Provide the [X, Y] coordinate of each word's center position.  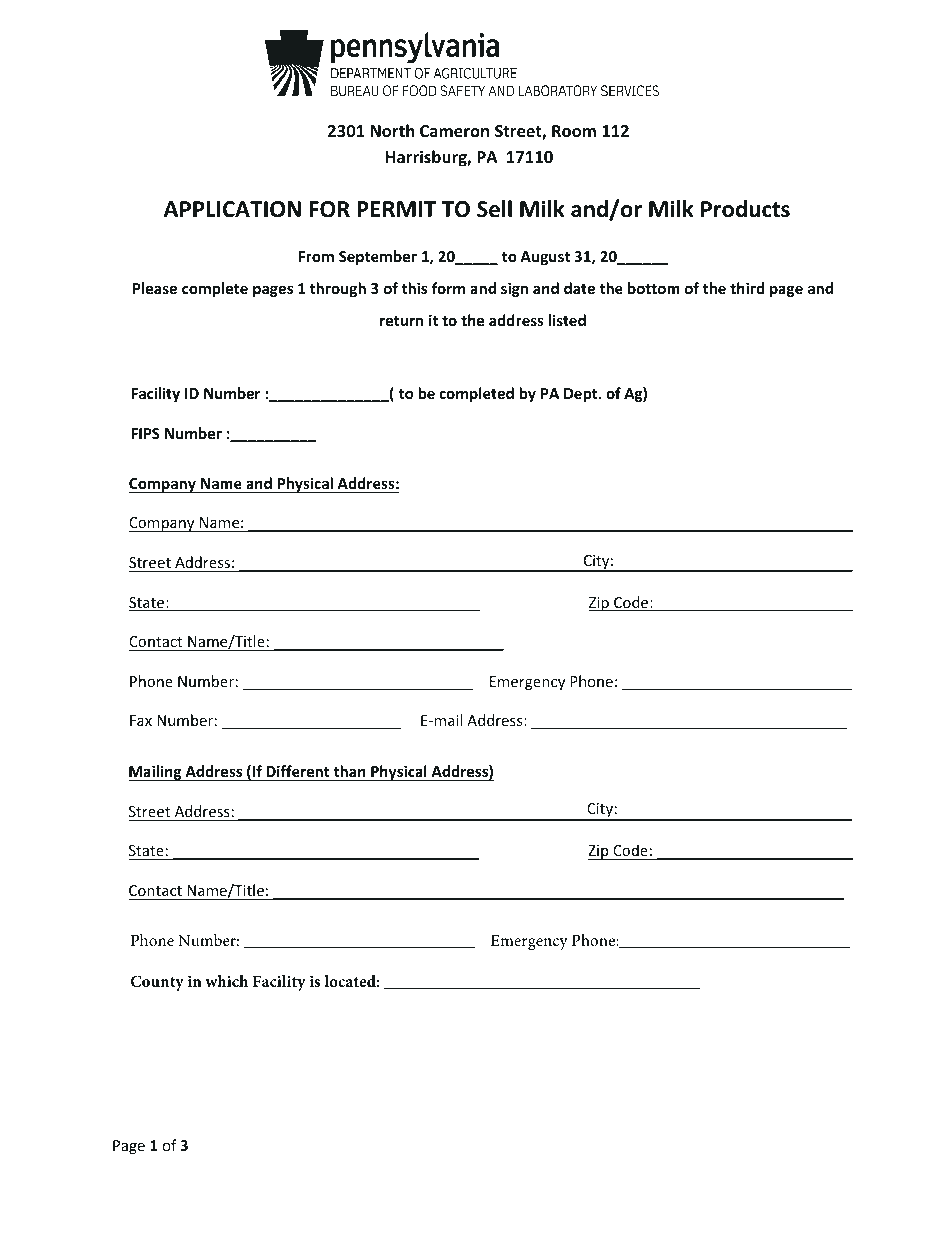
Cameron [454, 131]
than [350, 771]
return [402, 321]
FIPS [145, 433]
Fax [141, 720]
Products [745, 209]
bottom [654, 288]
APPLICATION [232, 209]
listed [567, 320]
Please [155, 288]
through [338, 289]
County [157, 983]
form [449, 288]
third [747, 288]
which [226, 981]
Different [298, 771]
